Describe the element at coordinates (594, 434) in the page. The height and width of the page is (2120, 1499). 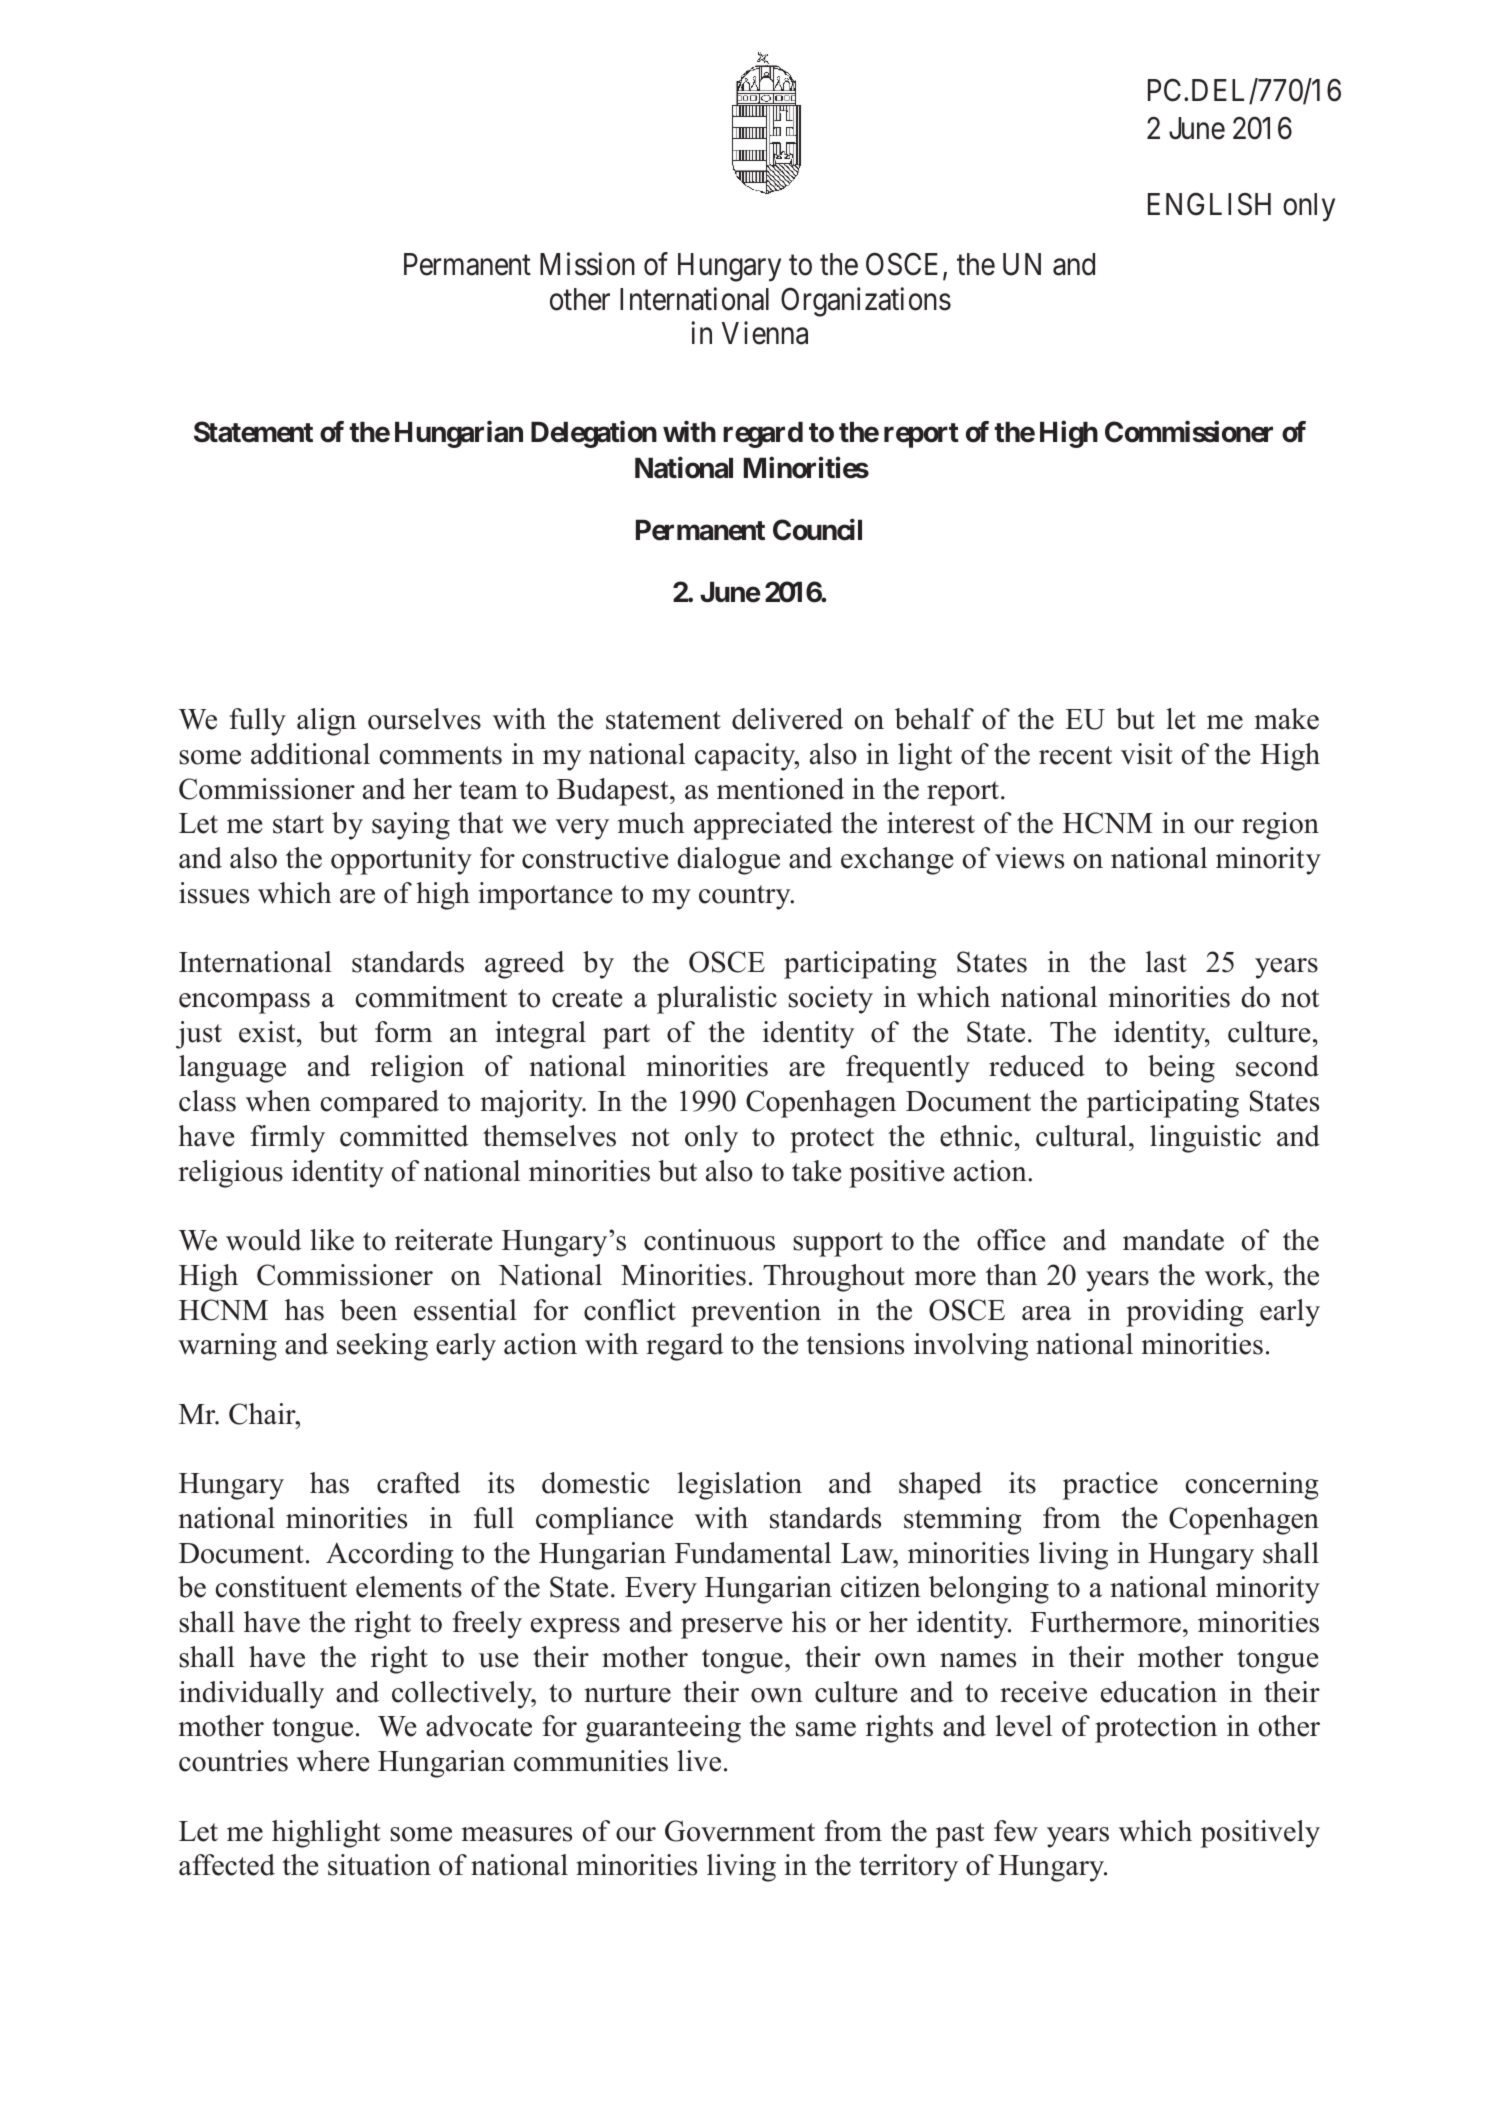
I see `Delegation` at that location.
